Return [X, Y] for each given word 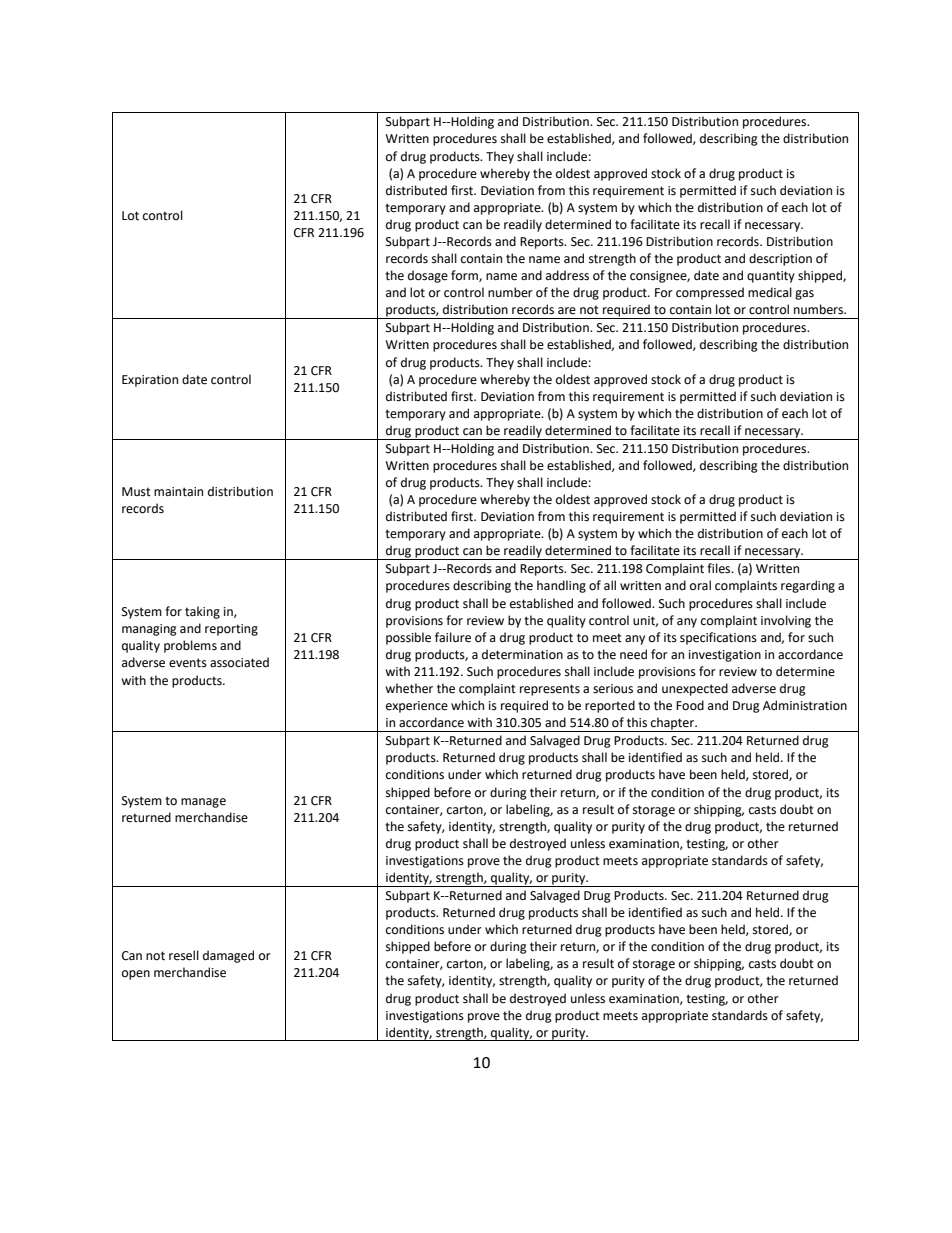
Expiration [150, 381]
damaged [228, 956]
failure [453, 637]
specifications [718, 638]
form [465, 276]
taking [202, 612]
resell [184, 955]
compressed [710, 293]
